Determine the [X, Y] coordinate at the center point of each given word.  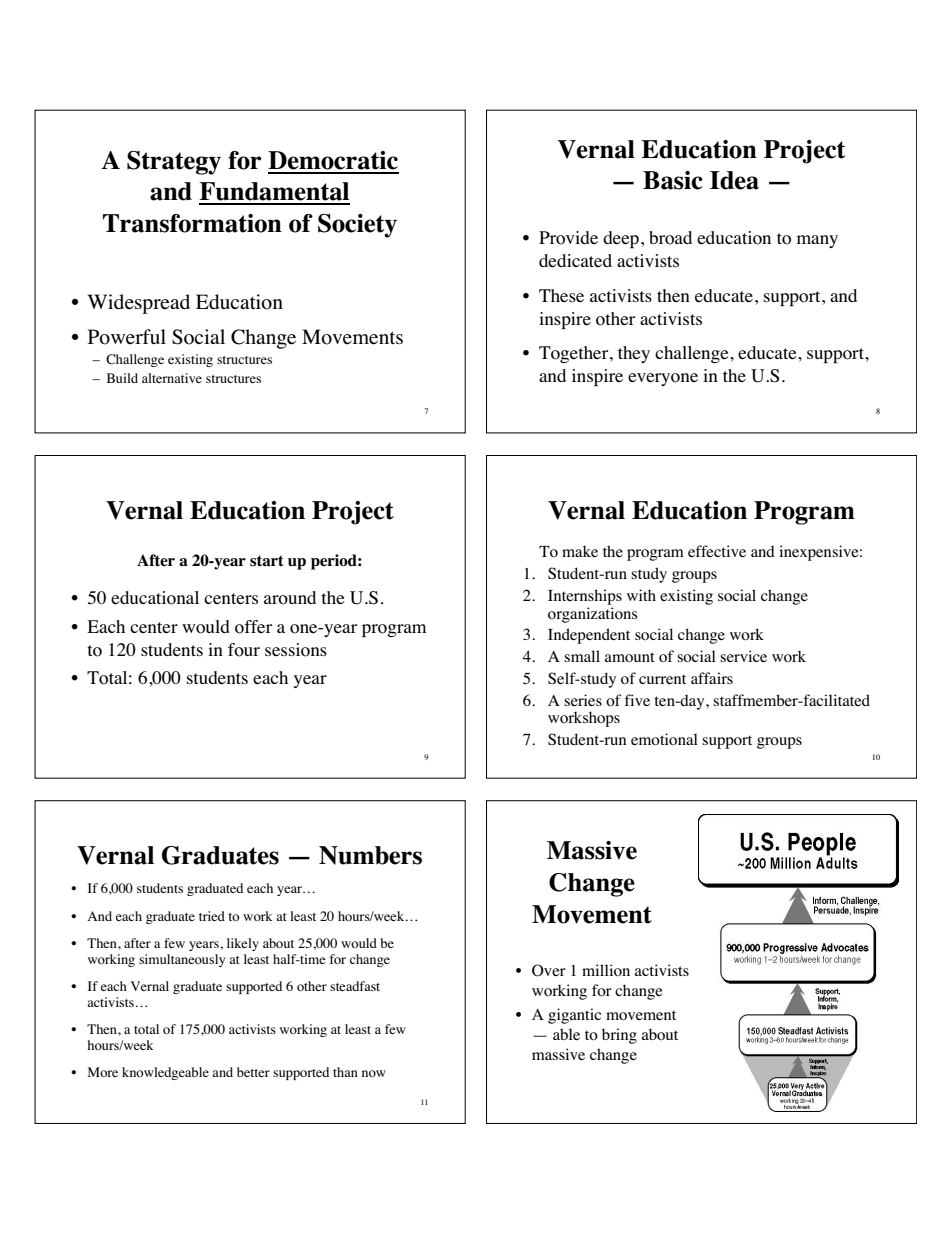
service [743, 656]
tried [212, 916]
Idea [734, 180]
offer [253, 627]
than [345, 1072]
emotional [664, 739]
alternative [172, 378]
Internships [585, 597]
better [253, 1072]
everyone [663, 379]
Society [357, 225]
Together [575, 354]
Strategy [174, 162]
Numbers [370, 855]
